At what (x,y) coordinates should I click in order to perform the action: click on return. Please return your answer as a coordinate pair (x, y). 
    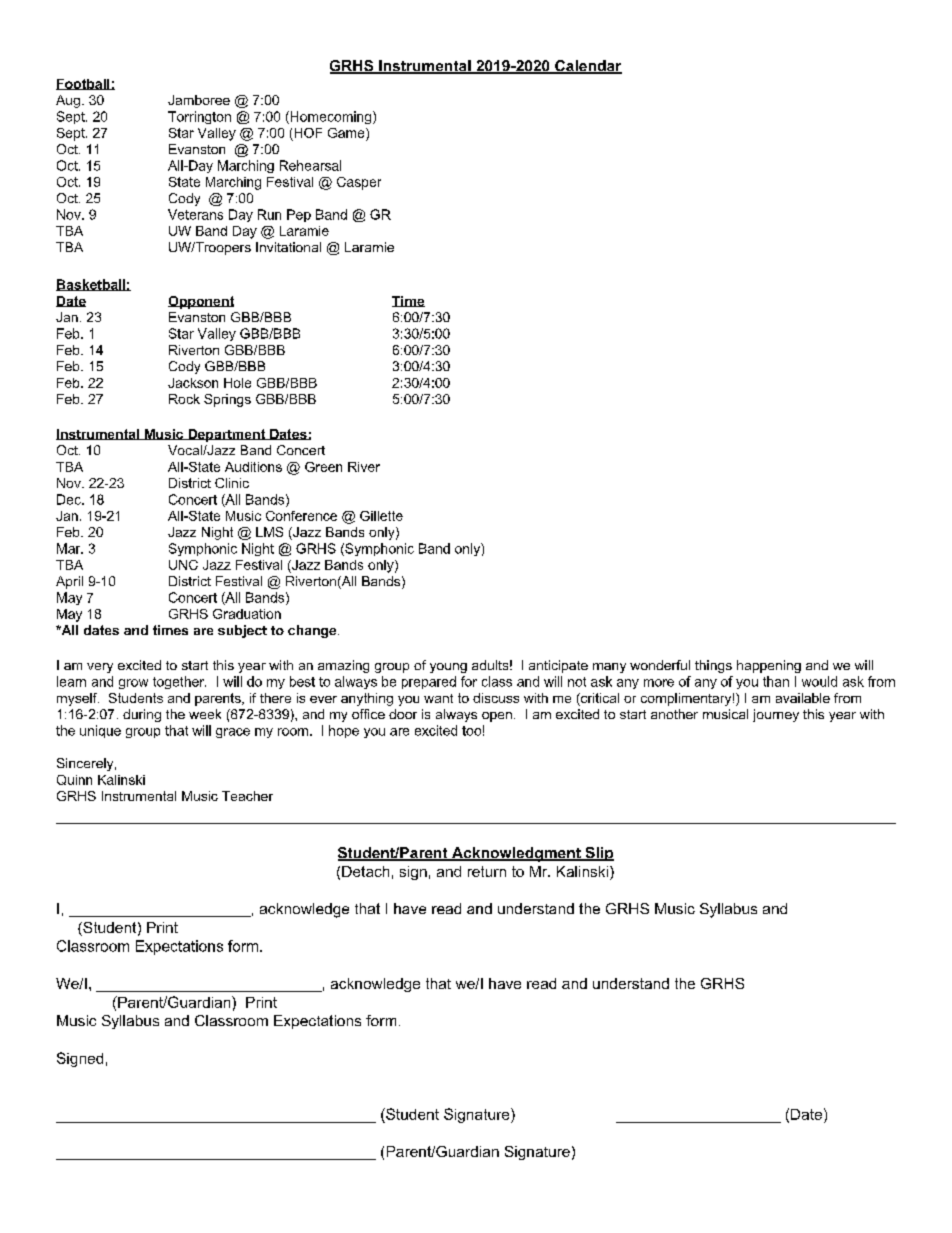
    Looking at the image, I should click on (487, 871).
